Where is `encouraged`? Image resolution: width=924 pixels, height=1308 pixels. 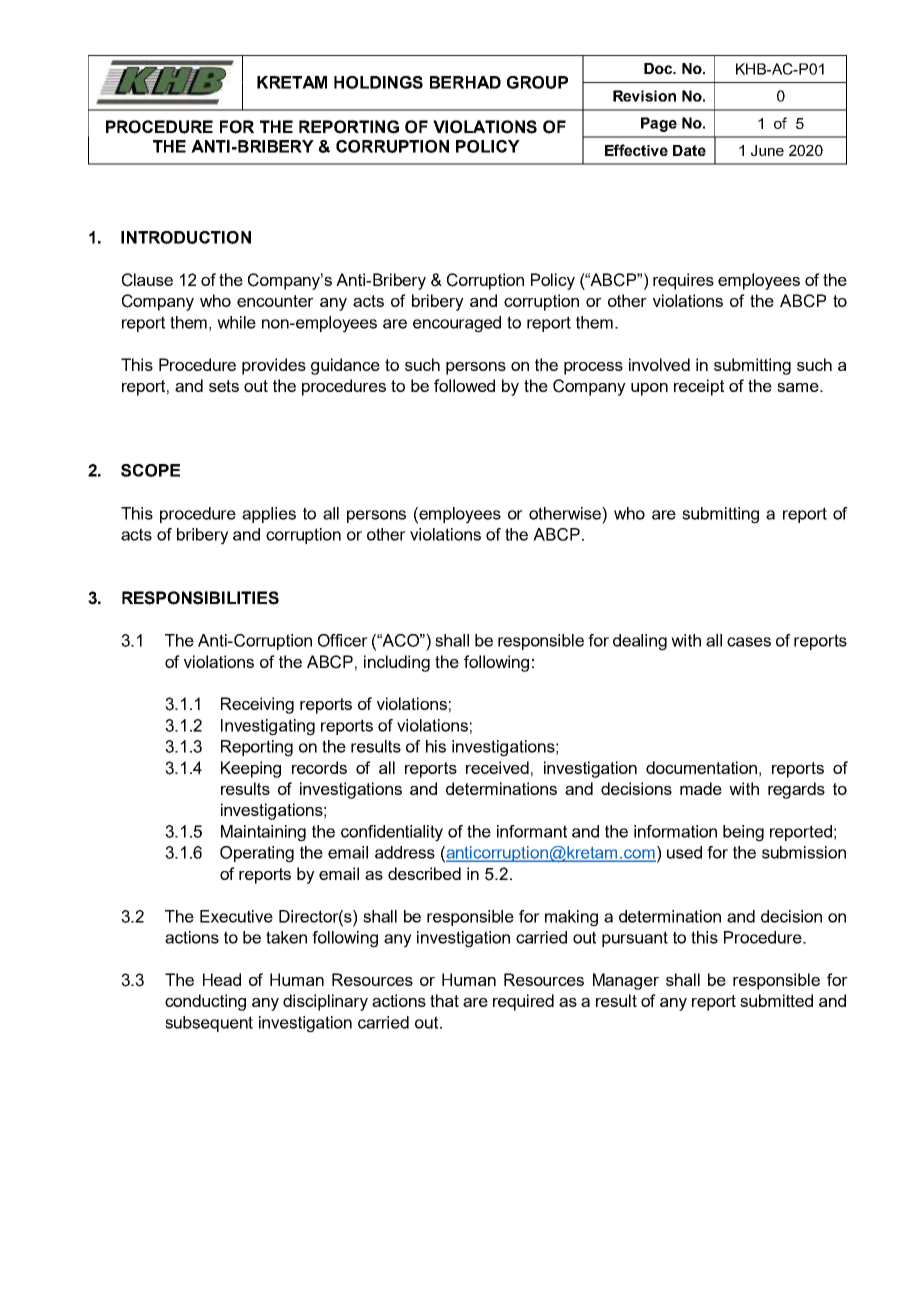
encouraged is located at coordinates (457, 324).
